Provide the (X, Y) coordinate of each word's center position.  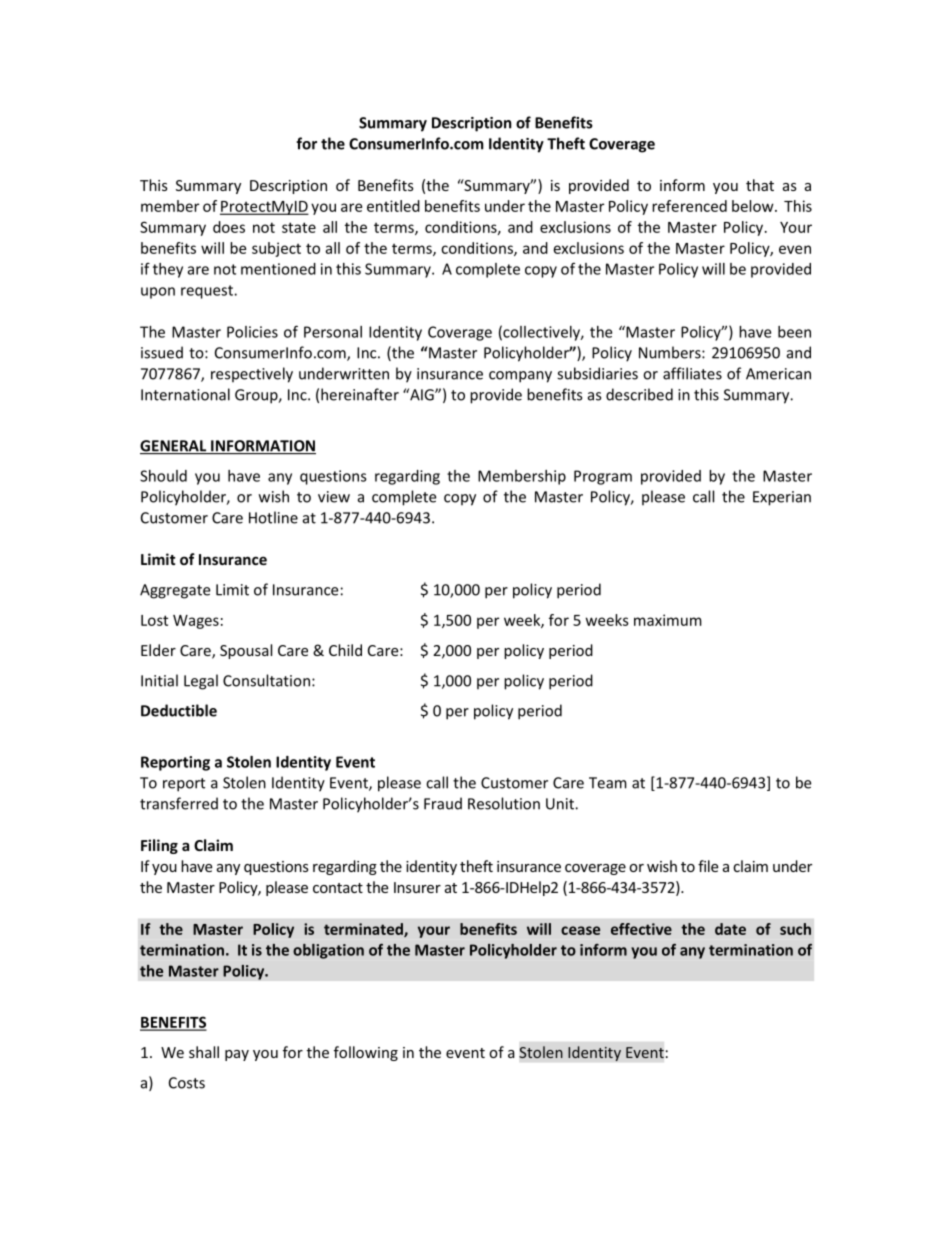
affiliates (692, 373)
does (229, 227)
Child (345, 650)
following (366, 1053)
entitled (393, 206)
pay (237, 1055)
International (185, 394)
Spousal (246, 651)
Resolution (504, 803)
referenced (689, 206)
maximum (668, 620)
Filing (159, 846)
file (708, 866)
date (730, 929)
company (520, 377)
